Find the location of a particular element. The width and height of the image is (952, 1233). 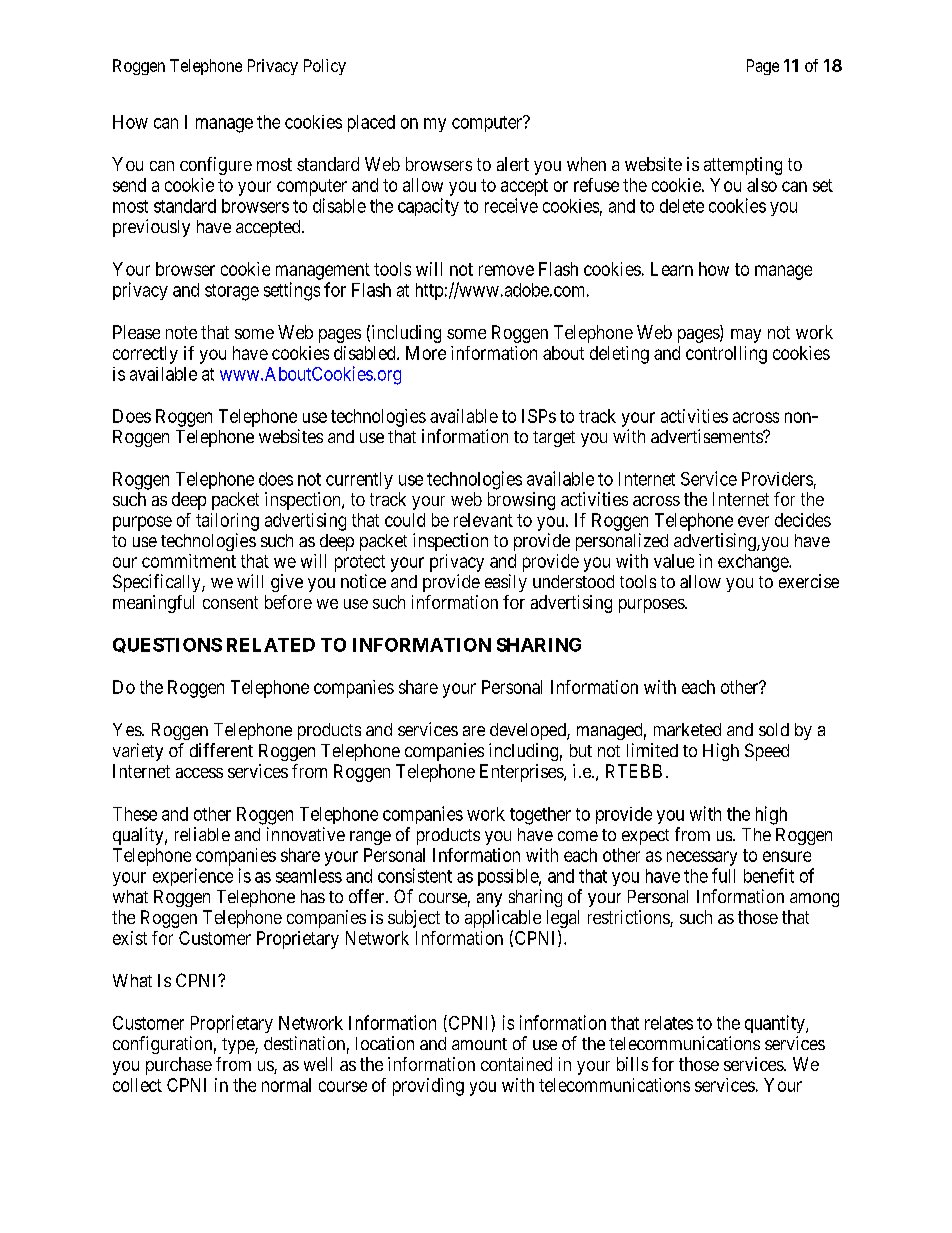

attempting is located at coordinates (743, 166).
